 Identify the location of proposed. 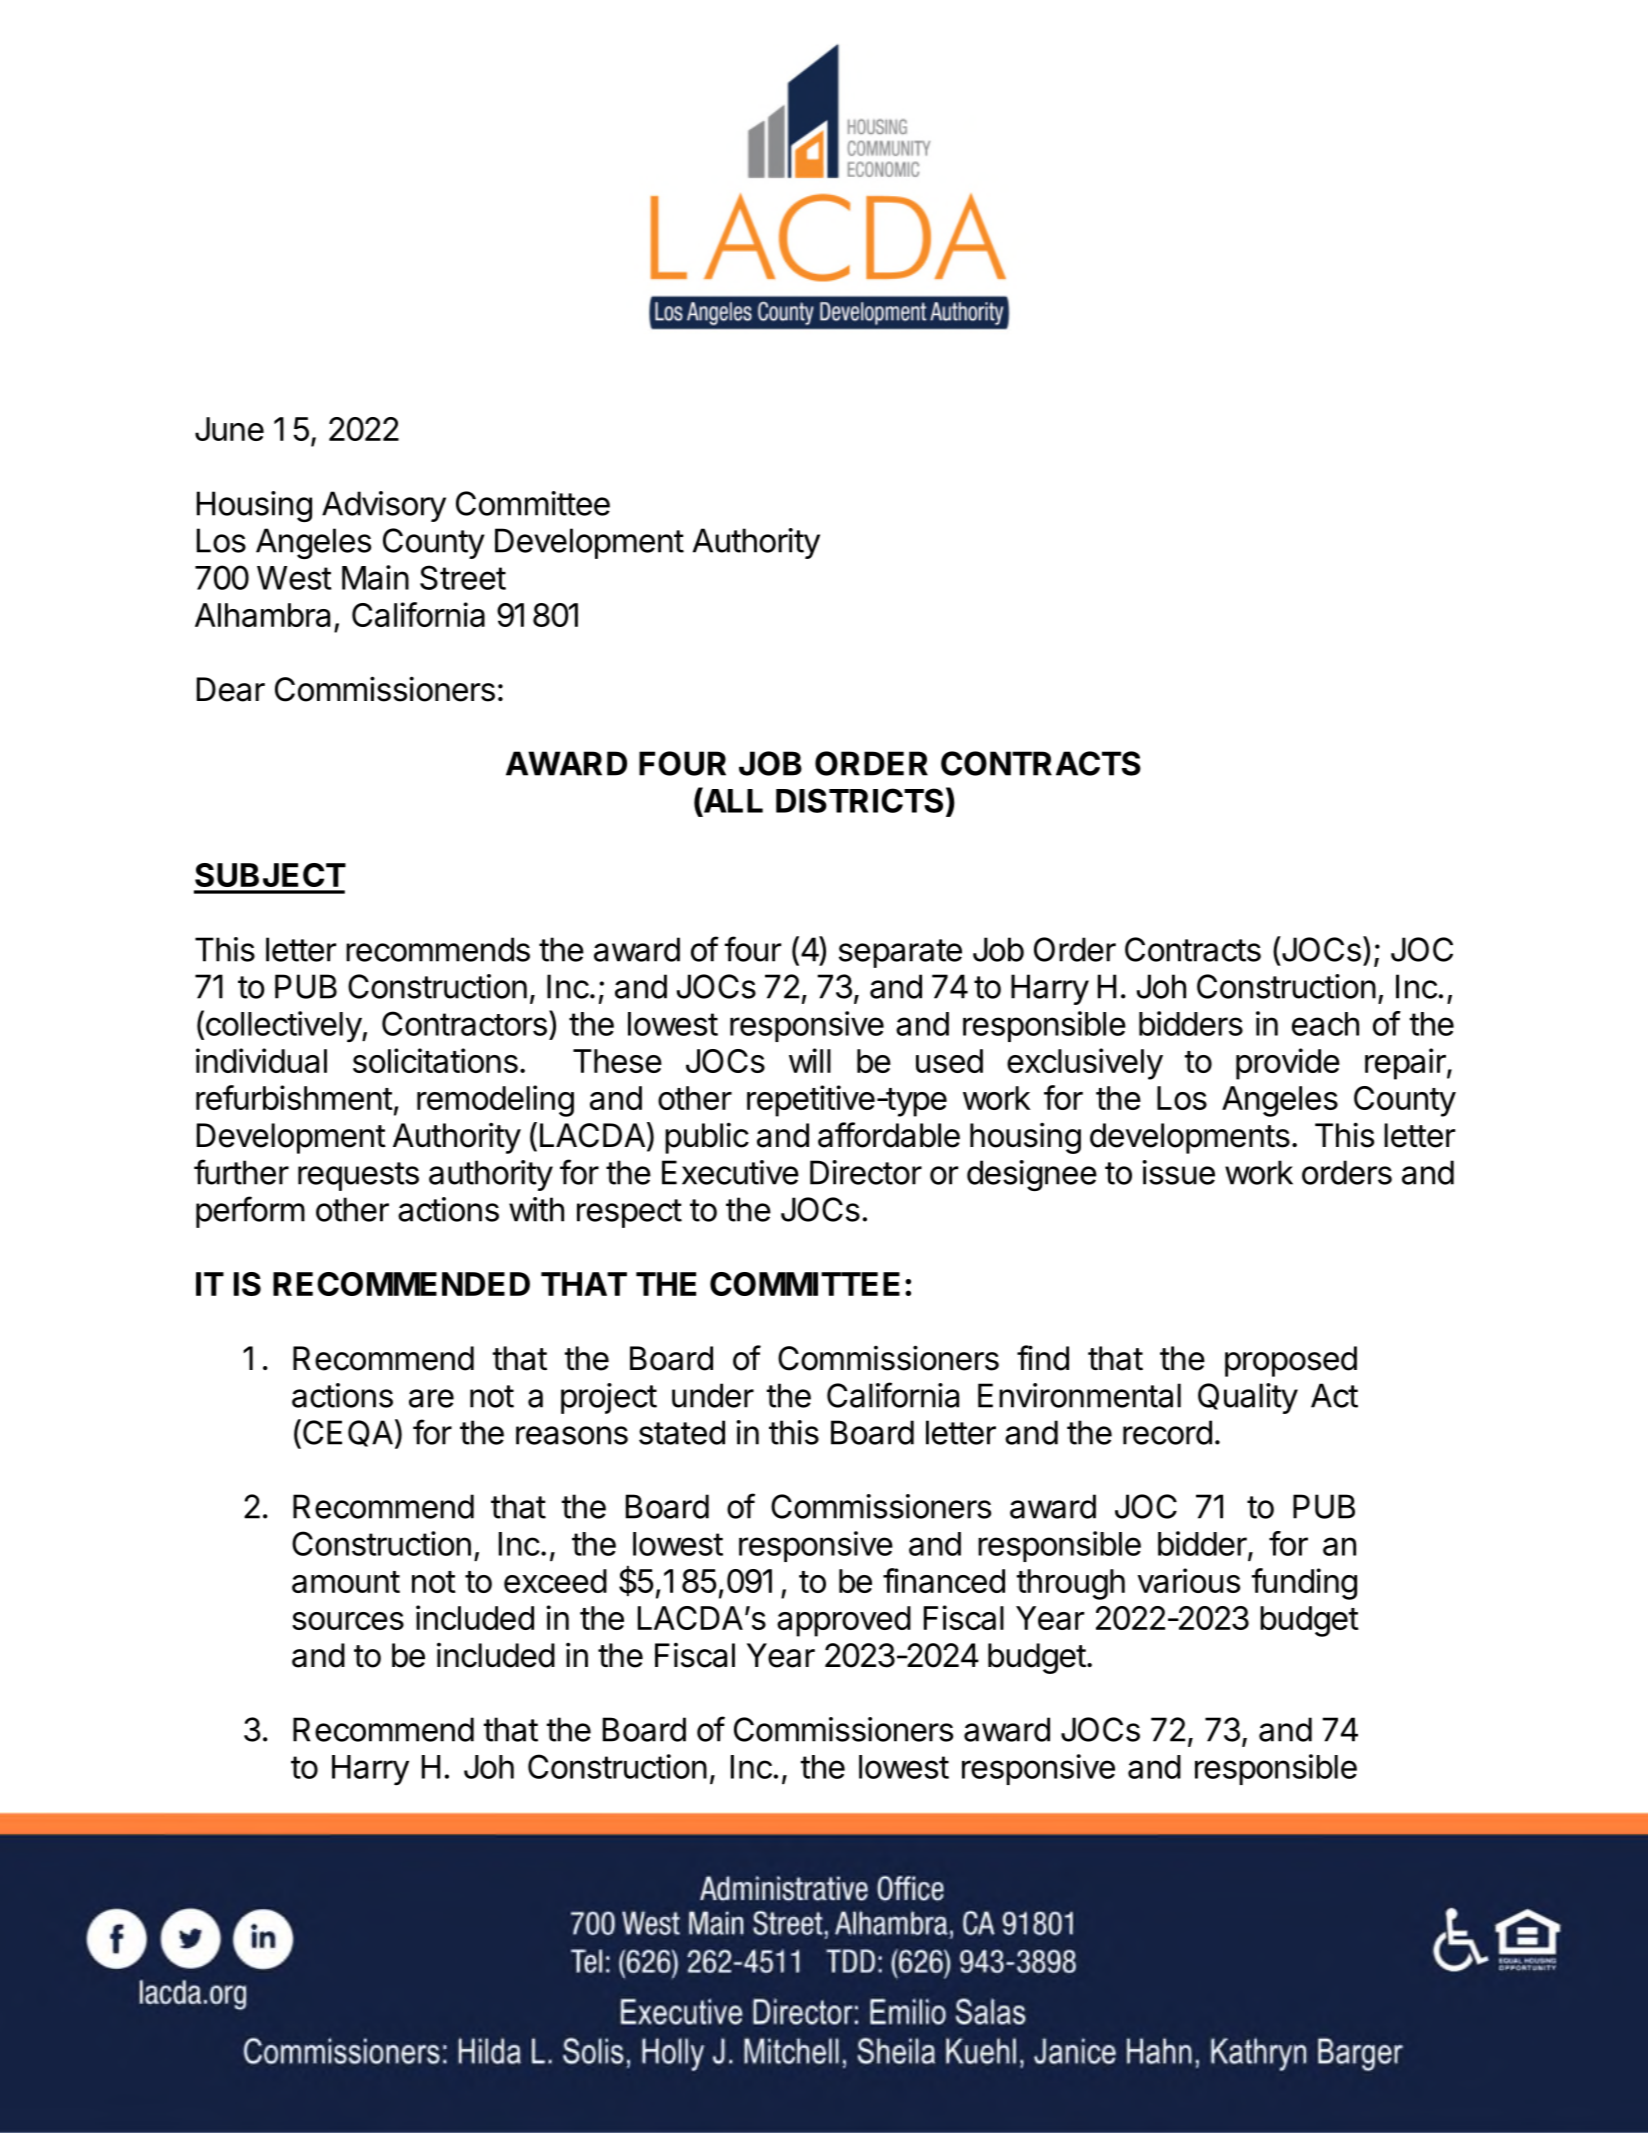
(1291, 1361).
